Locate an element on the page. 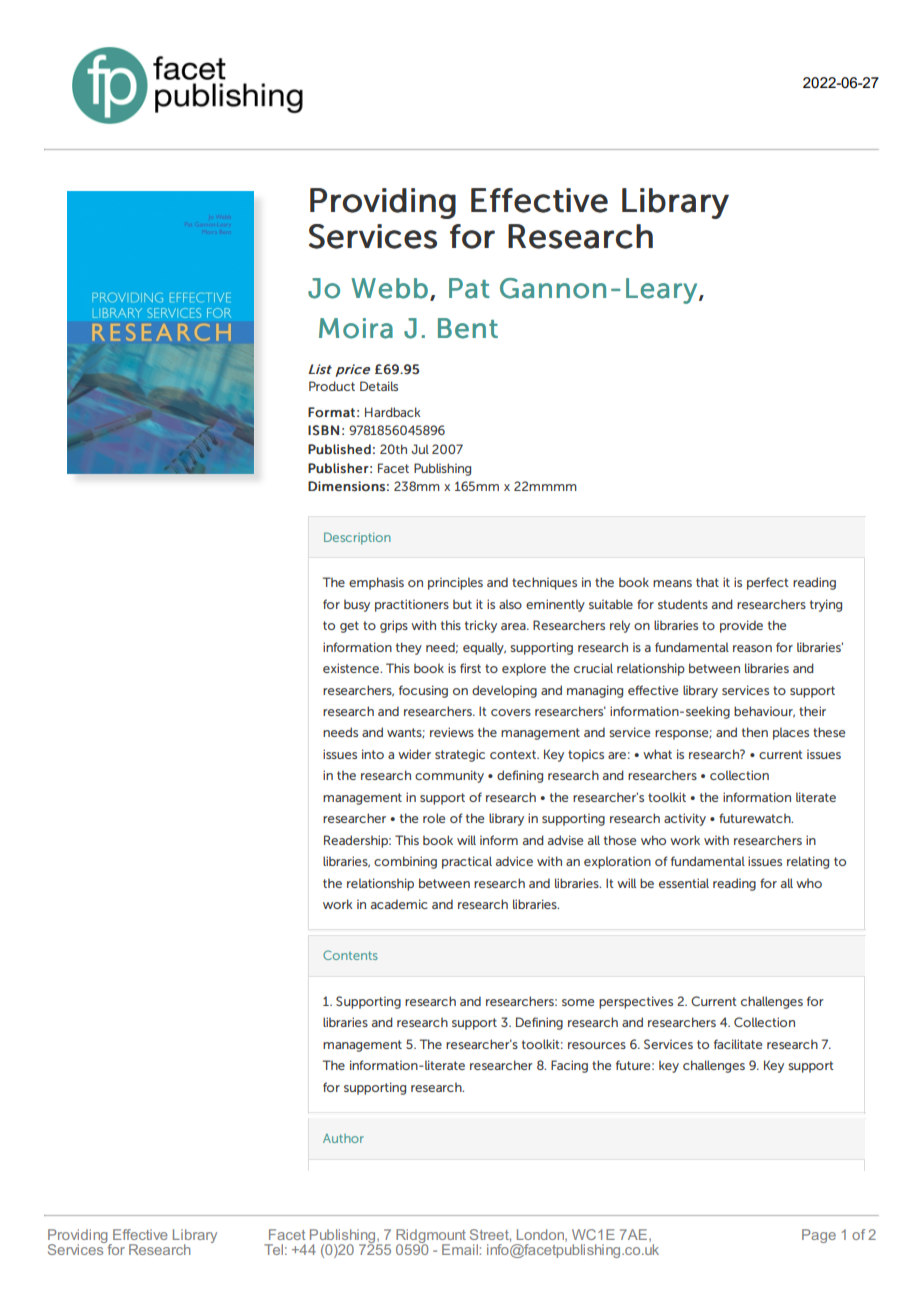  grips is located at coordinates (394, 626).
